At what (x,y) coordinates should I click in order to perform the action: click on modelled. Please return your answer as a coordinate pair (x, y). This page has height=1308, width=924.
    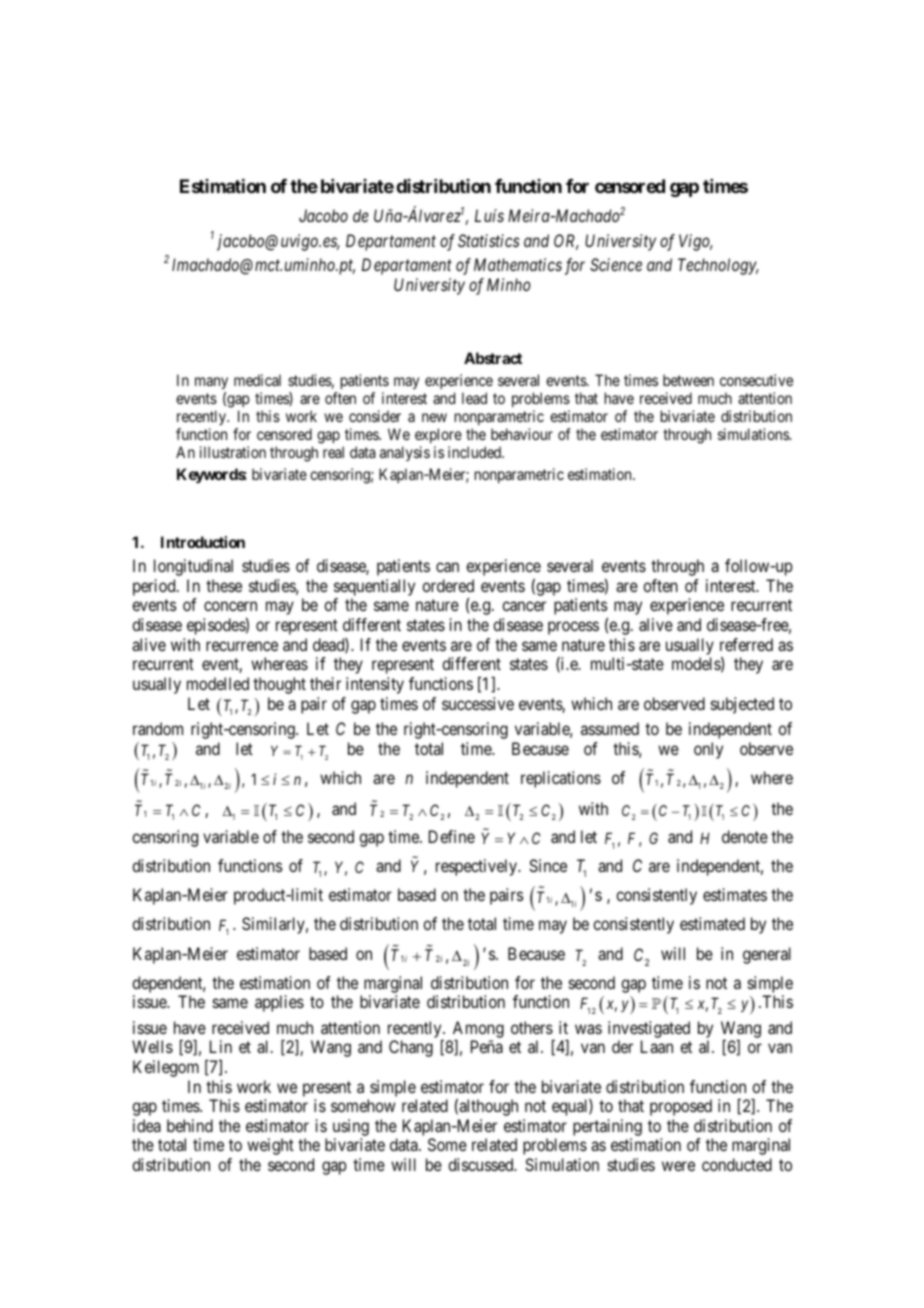
    Looking at the image, I should click on (218, 683).
